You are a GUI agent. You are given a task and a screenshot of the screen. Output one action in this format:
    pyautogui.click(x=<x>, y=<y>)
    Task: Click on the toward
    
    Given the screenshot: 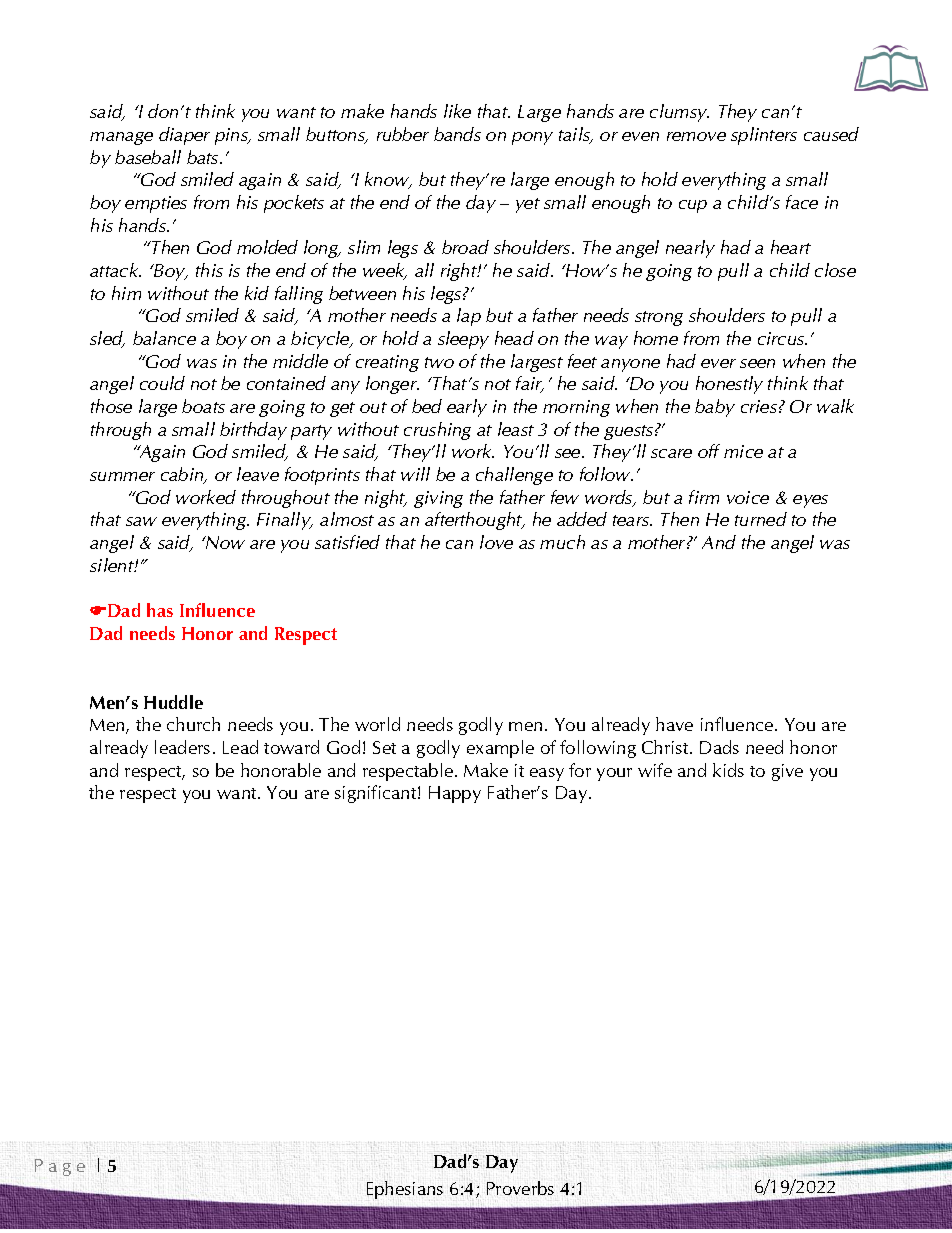 What is the action you would take?
    pyautogui.click(x=291, y=747)
